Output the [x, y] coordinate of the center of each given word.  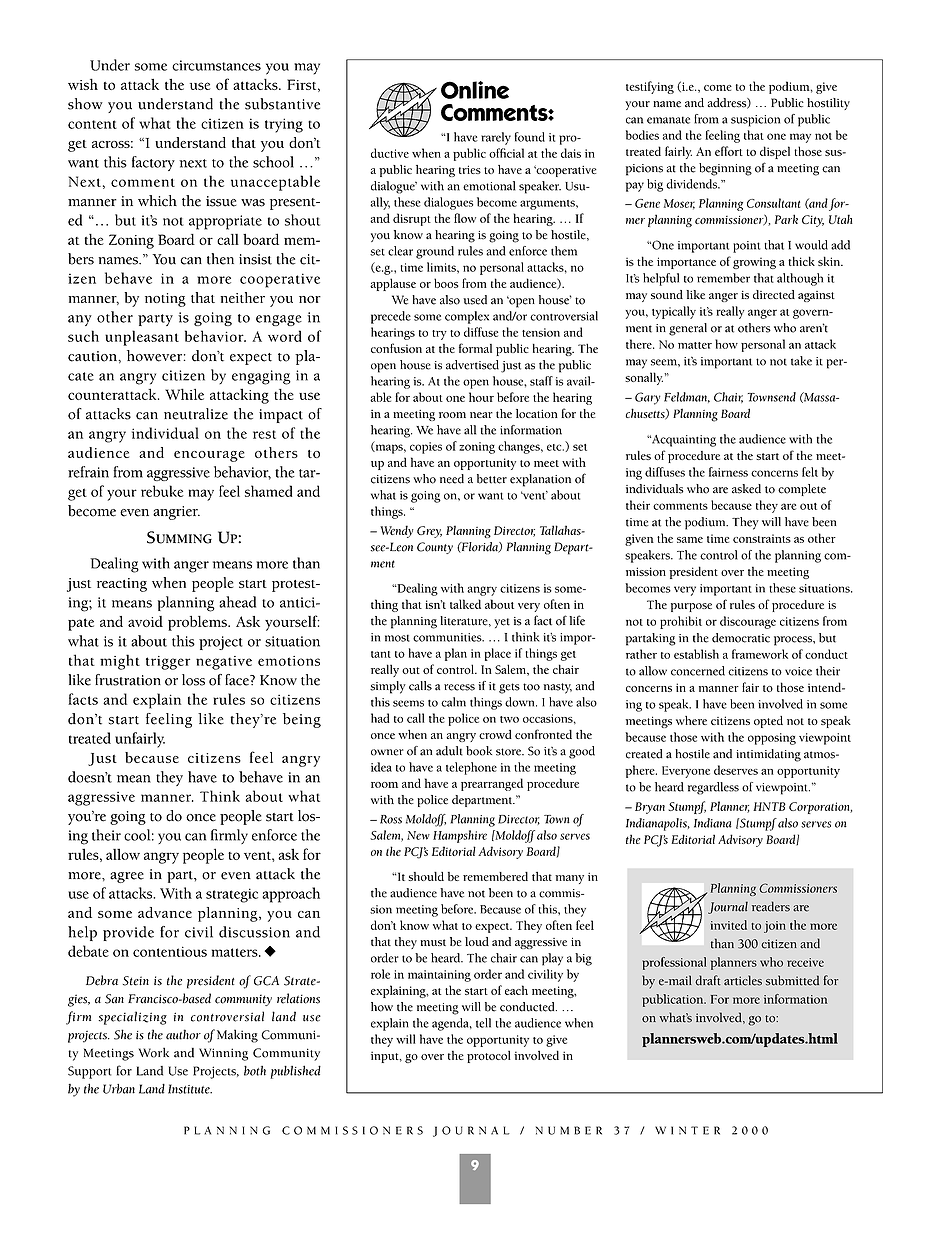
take [801, 361]
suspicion [755, 121]
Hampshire [460, 836]
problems [198, 623]
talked [465, 604]
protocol [489, 1056]
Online [475, 90]
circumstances [216, 65]
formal [475, 348]
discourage [748, 622]
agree [127, 877]
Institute [190, 1089]
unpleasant [142, 338]
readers [771, 906]
